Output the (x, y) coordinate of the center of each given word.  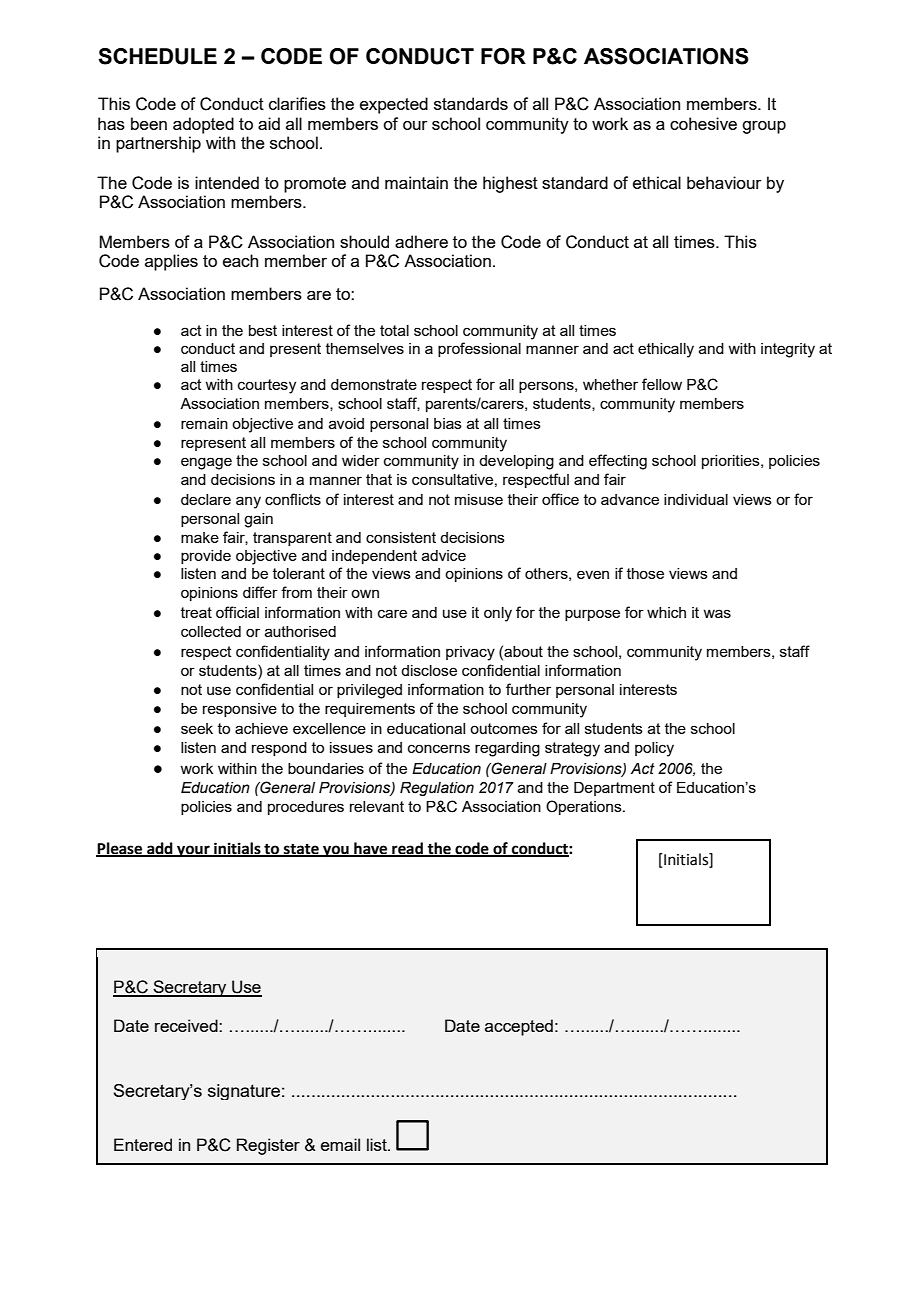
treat (196, 612)
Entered (143, 1144)
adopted (203, 125)
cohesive (703, 123)
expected (394, 105)
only (498, 614)
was (717, 613)
